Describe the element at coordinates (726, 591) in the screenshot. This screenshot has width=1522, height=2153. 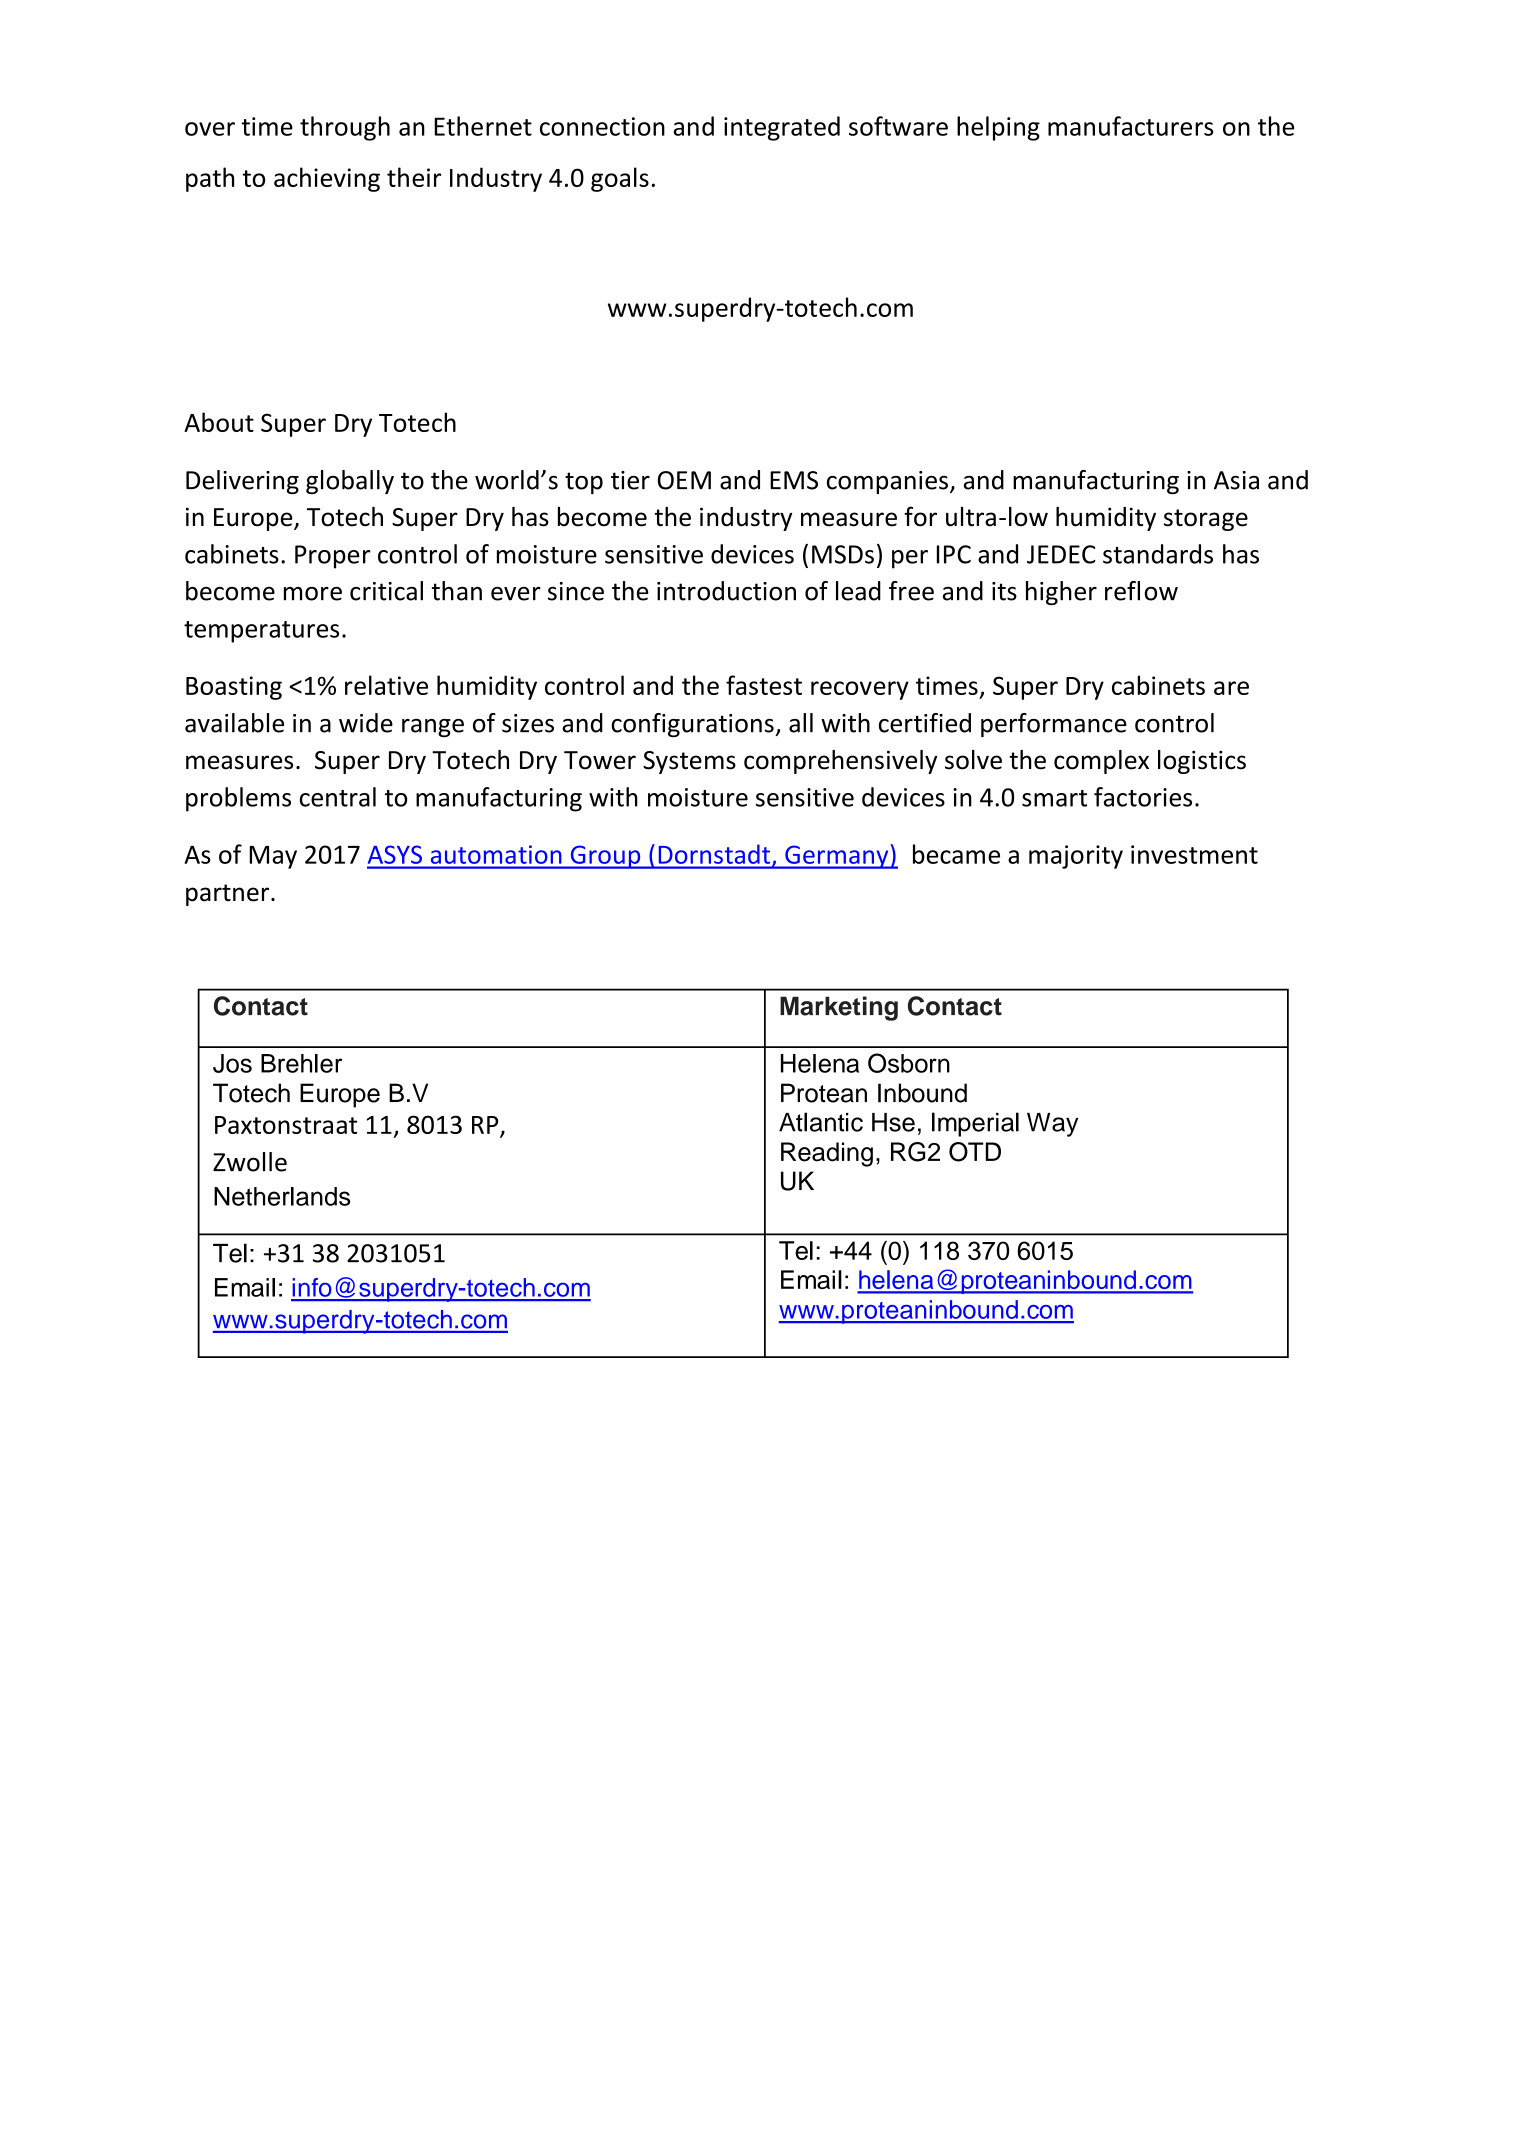
I see `introduction` at that location.
